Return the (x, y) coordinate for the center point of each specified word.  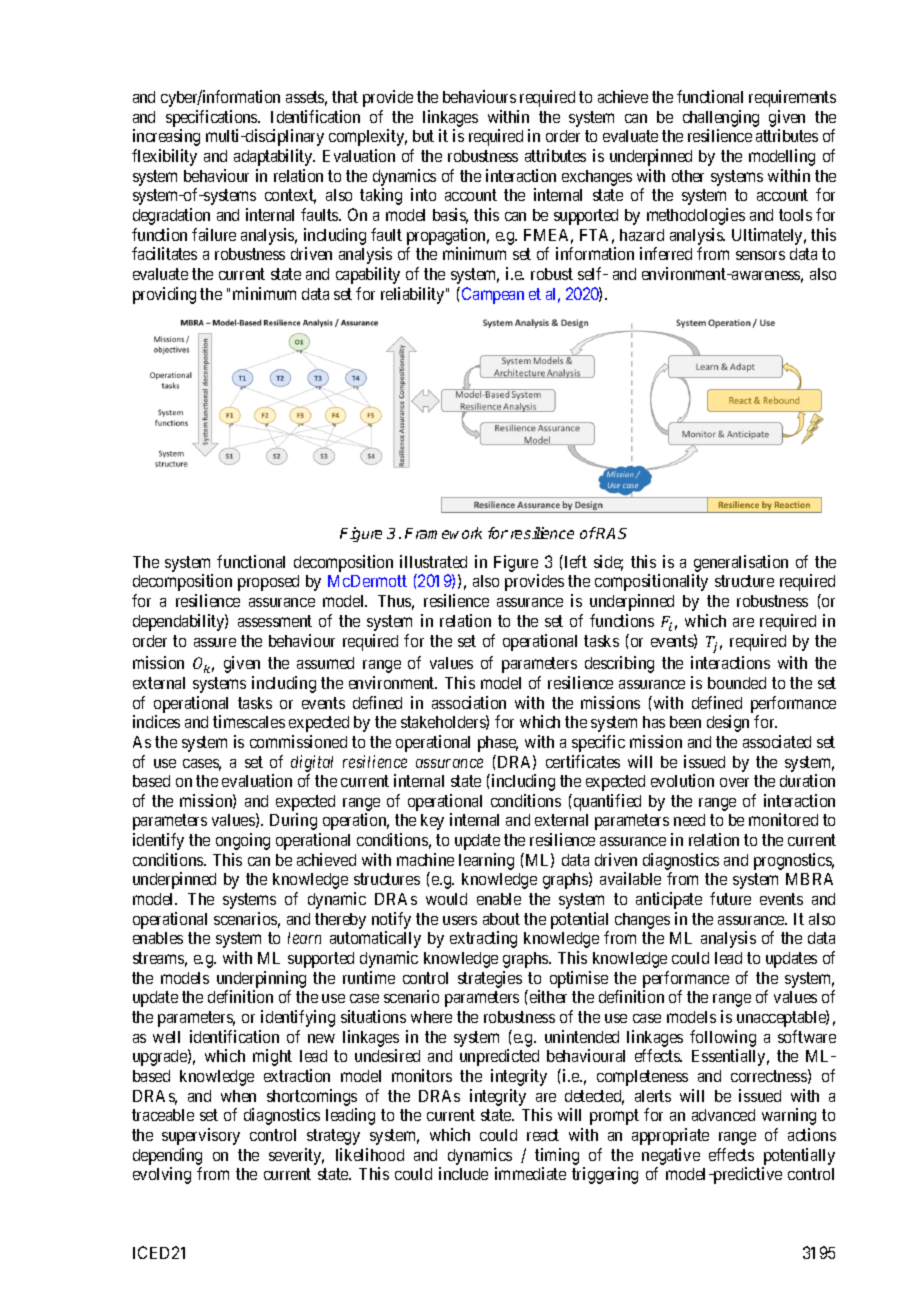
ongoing (243, 841)
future (730, 898)
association (469, 702)
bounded (737, 683)
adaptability (274, 157)
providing (164, 295)
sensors (760, 255)
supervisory (201, 1136)
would (446, 899)
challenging (721, 118)
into (423, 194)
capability (368, 275)
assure (215, 642)
